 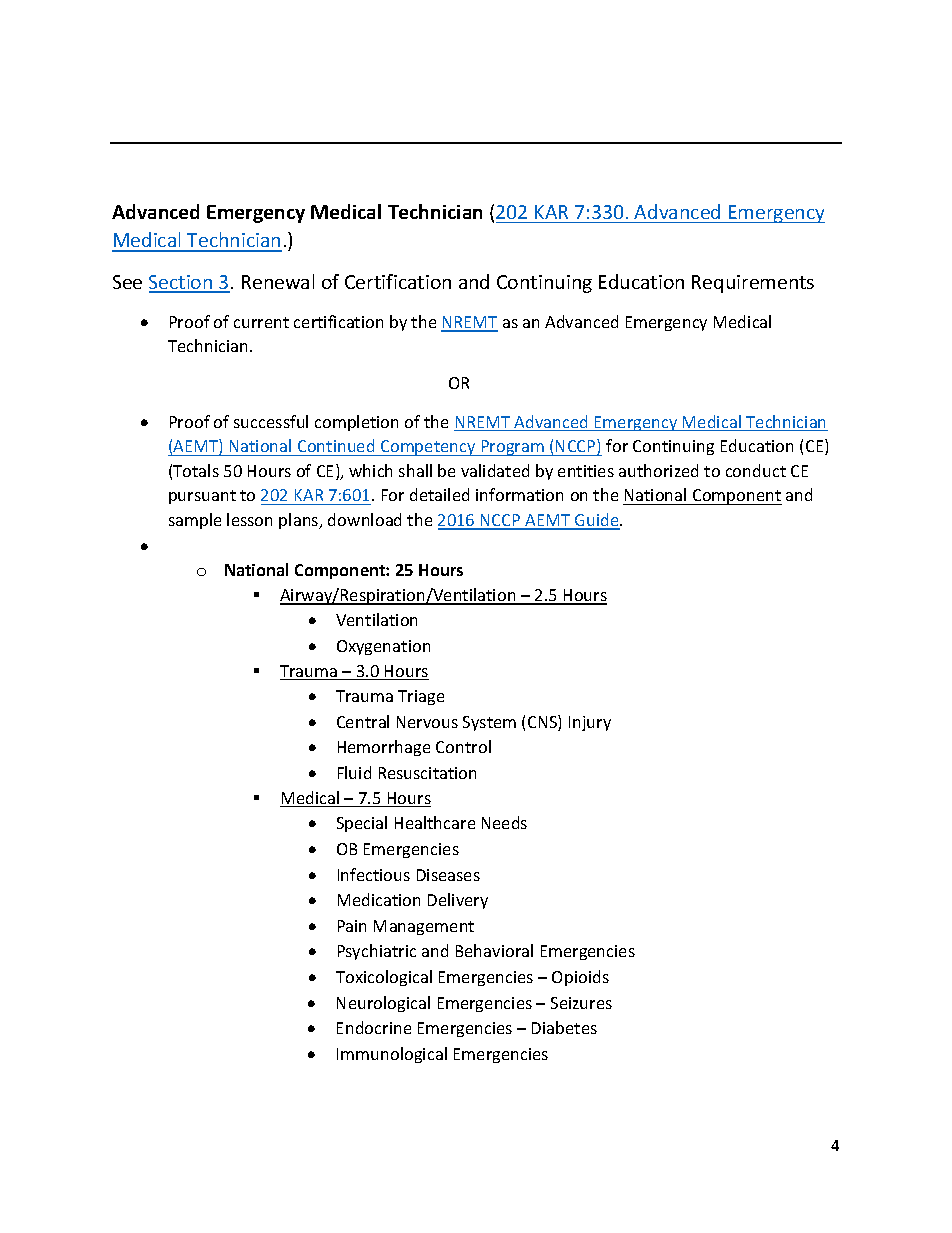 I want to click on Central, so click(x=363, y=721).
